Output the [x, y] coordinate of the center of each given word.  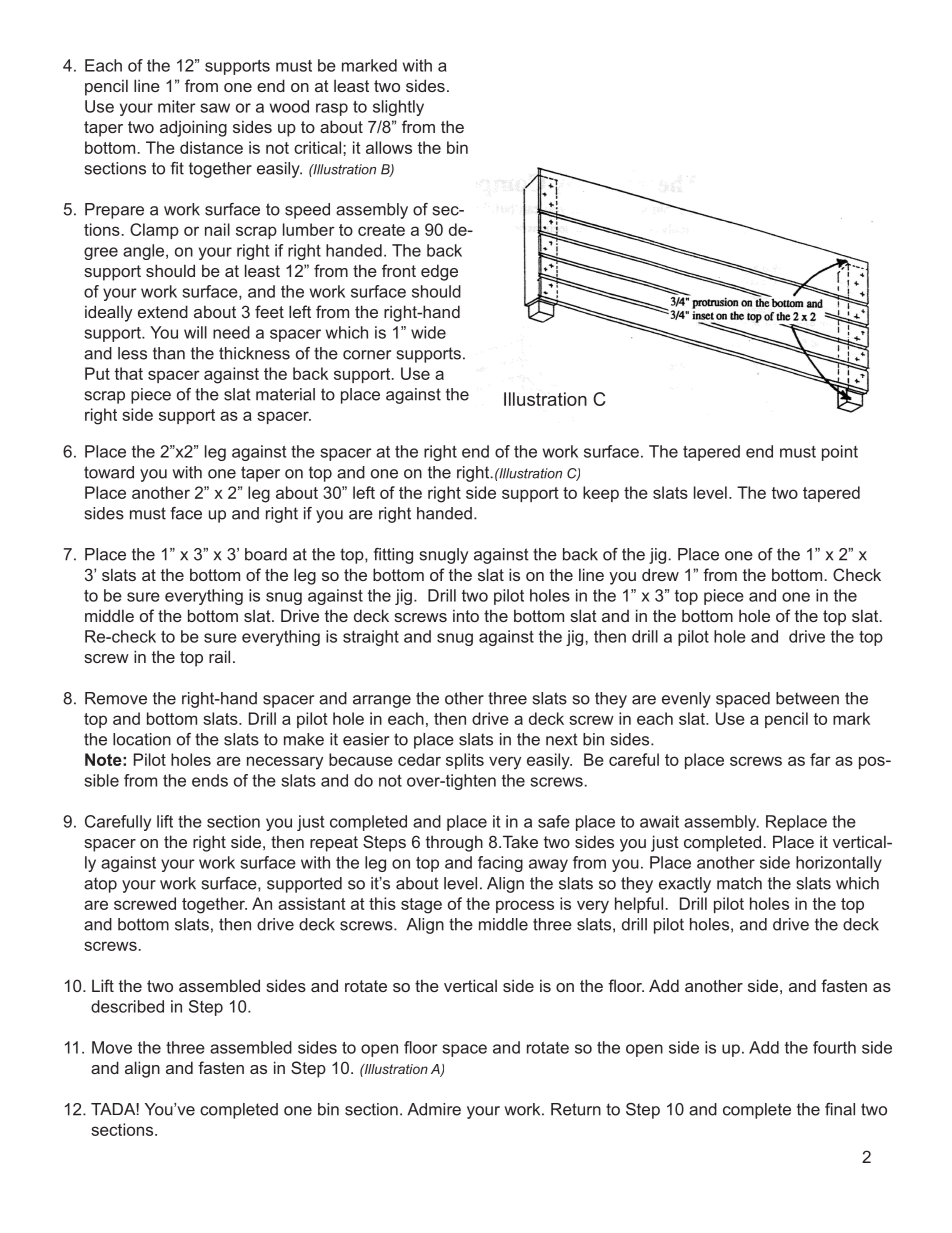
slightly [398, 108]
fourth [834, 1047]
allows [389, 147]
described [127, 1006]
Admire [434, 1109]
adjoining [193, 128]
